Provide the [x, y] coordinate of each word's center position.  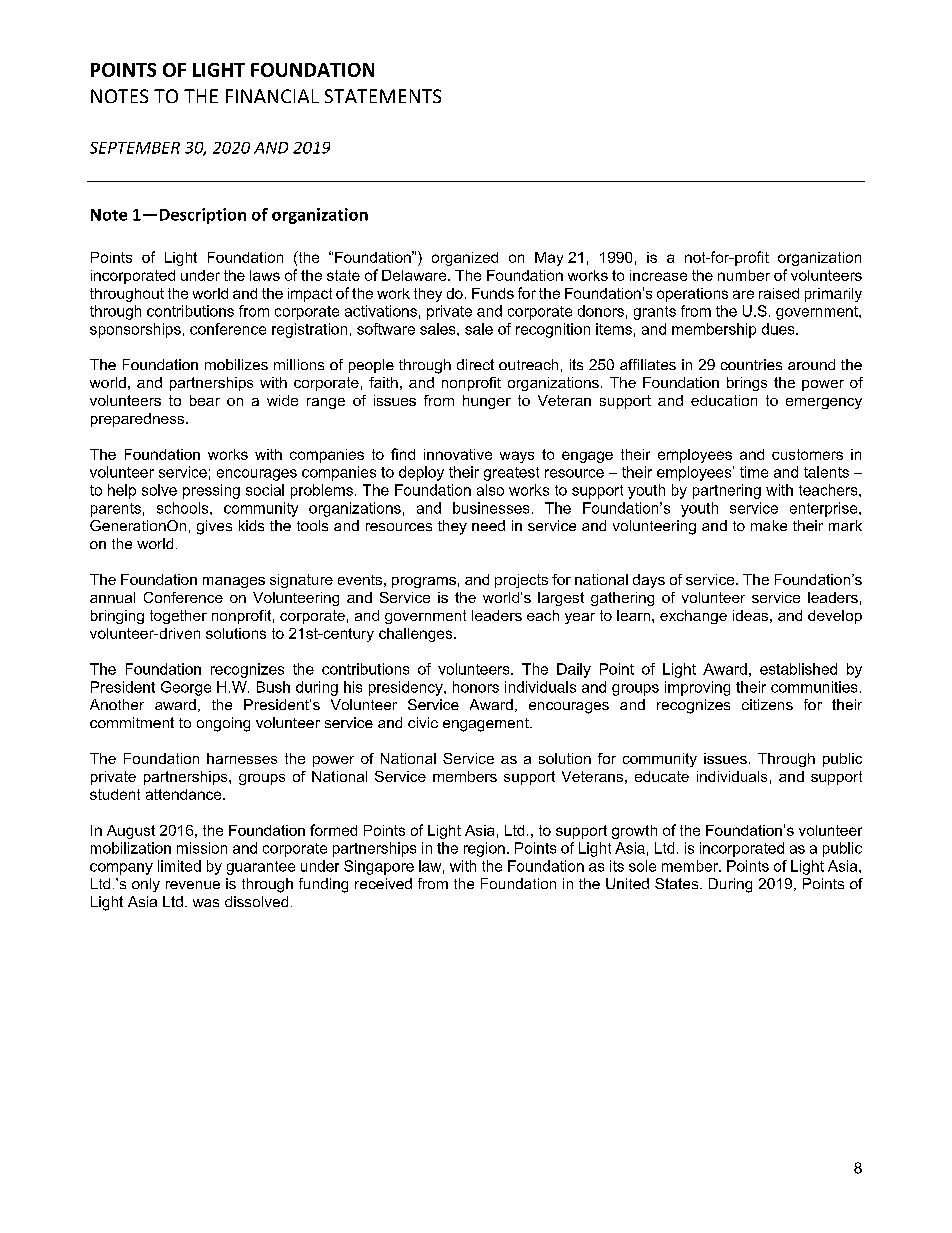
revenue [193, 885]
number [744, 275]
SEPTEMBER [135, 148]
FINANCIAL [272, 96]
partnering [727, 491]
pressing [211, 491]
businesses [491, 508]
